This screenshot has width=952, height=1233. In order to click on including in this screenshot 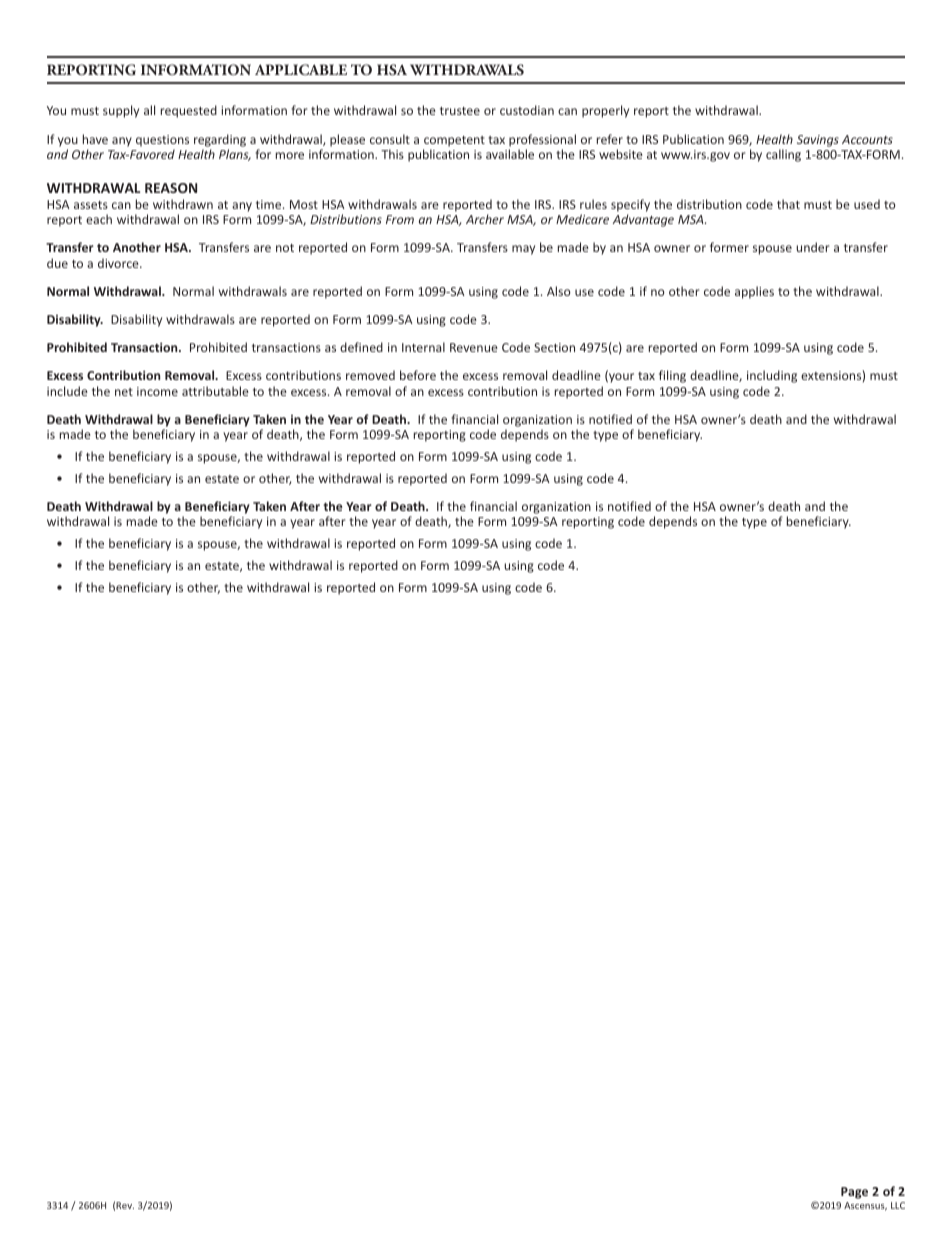, I will do `click(772, 376)`.
